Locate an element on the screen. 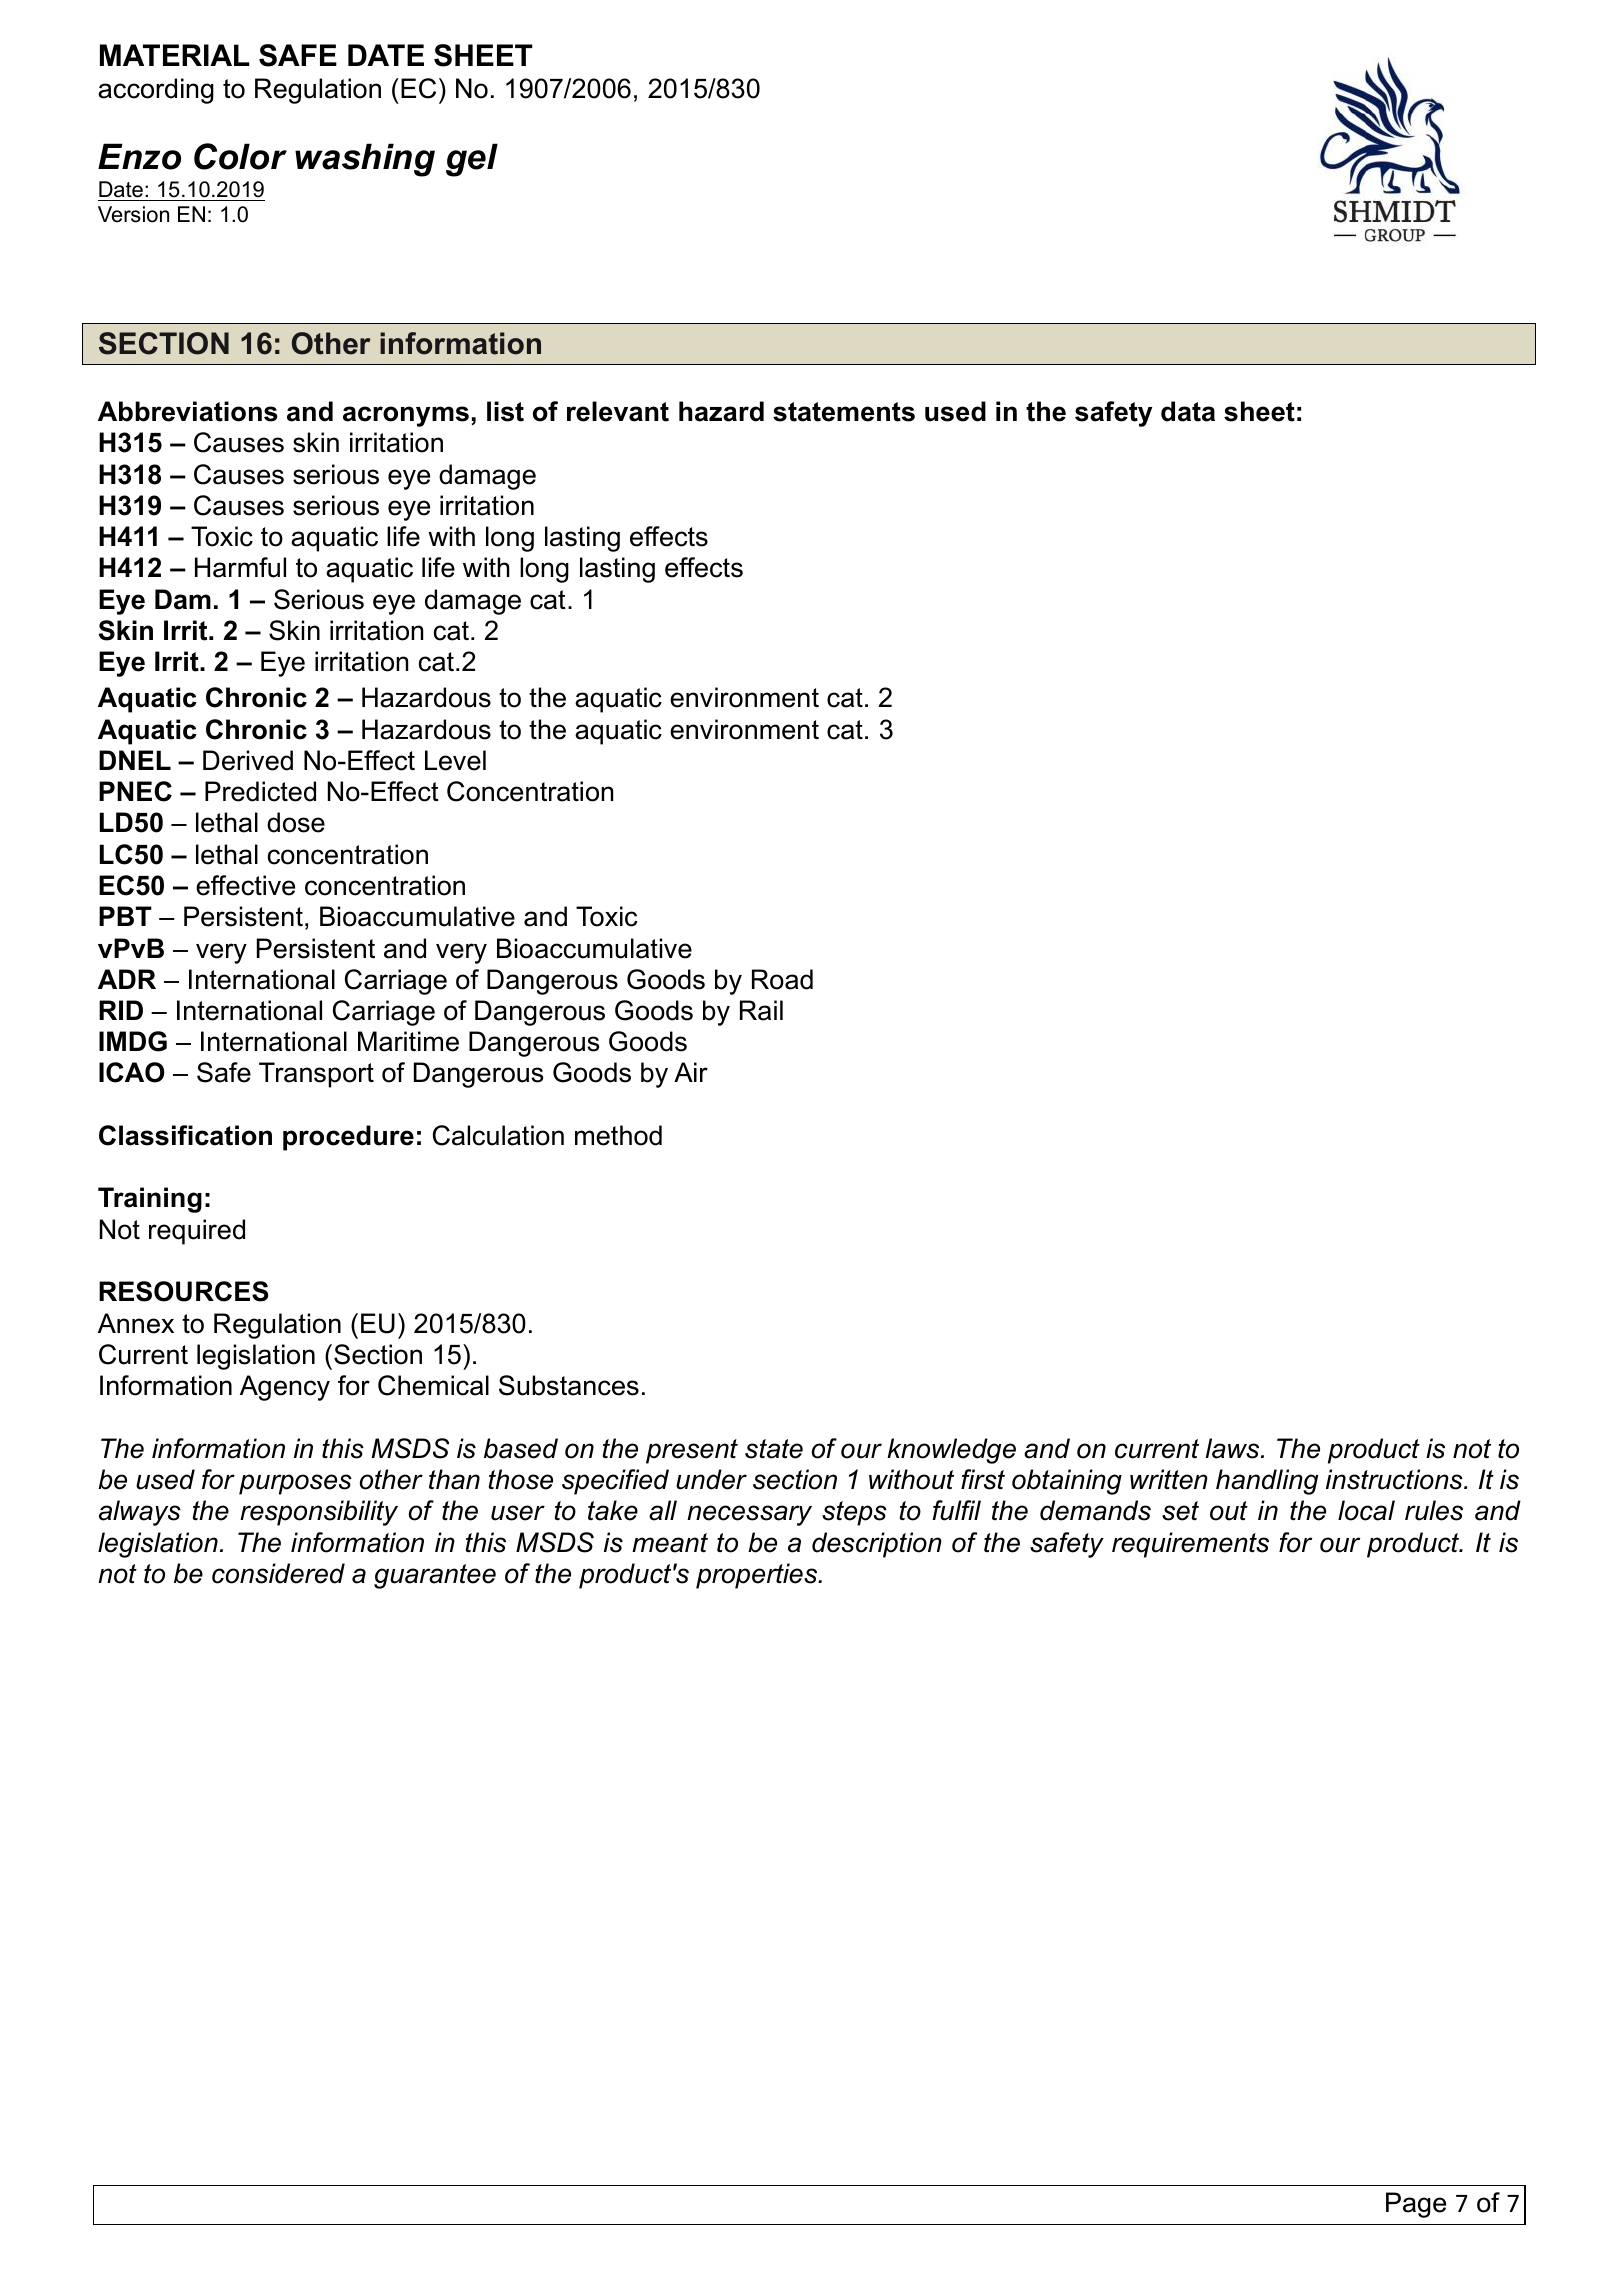 This screenshot has height=2289, width=1618. procedure is located at coordinates (348, 1138).
